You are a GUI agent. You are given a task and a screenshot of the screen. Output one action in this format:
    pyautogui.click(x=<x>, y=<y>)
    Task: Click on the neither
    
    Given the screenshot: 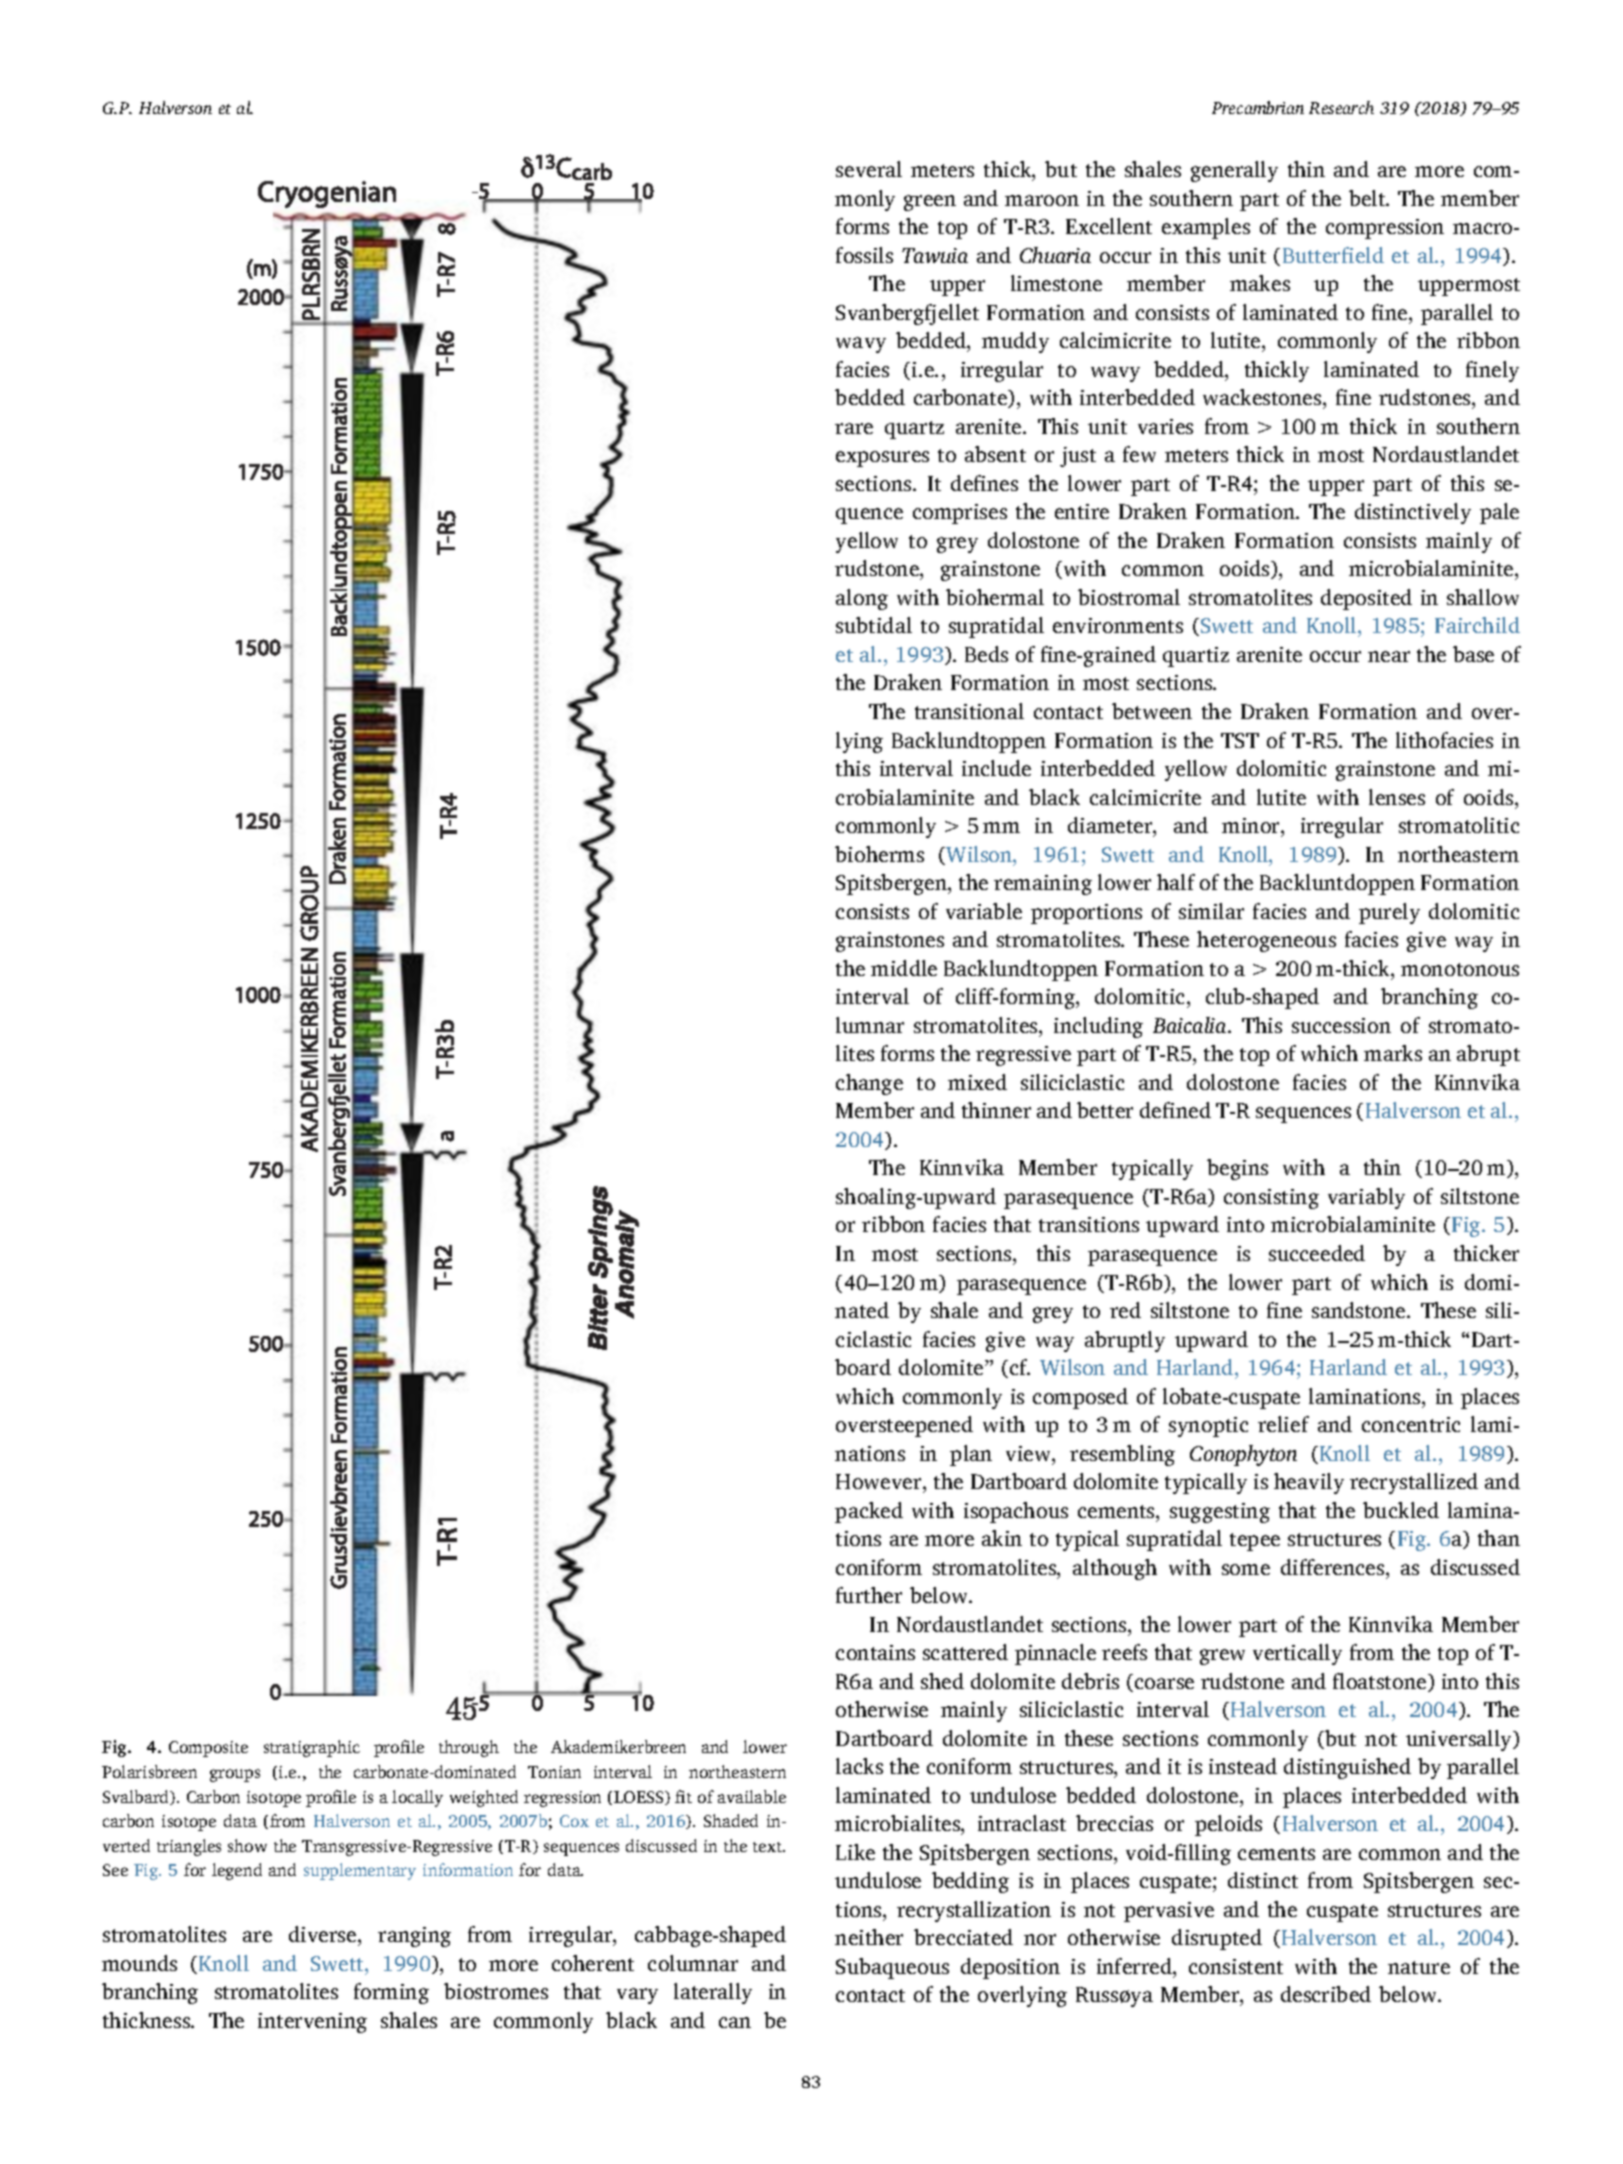 What is the action you would take?
    pyautogui.click(x=869, y=1937)
